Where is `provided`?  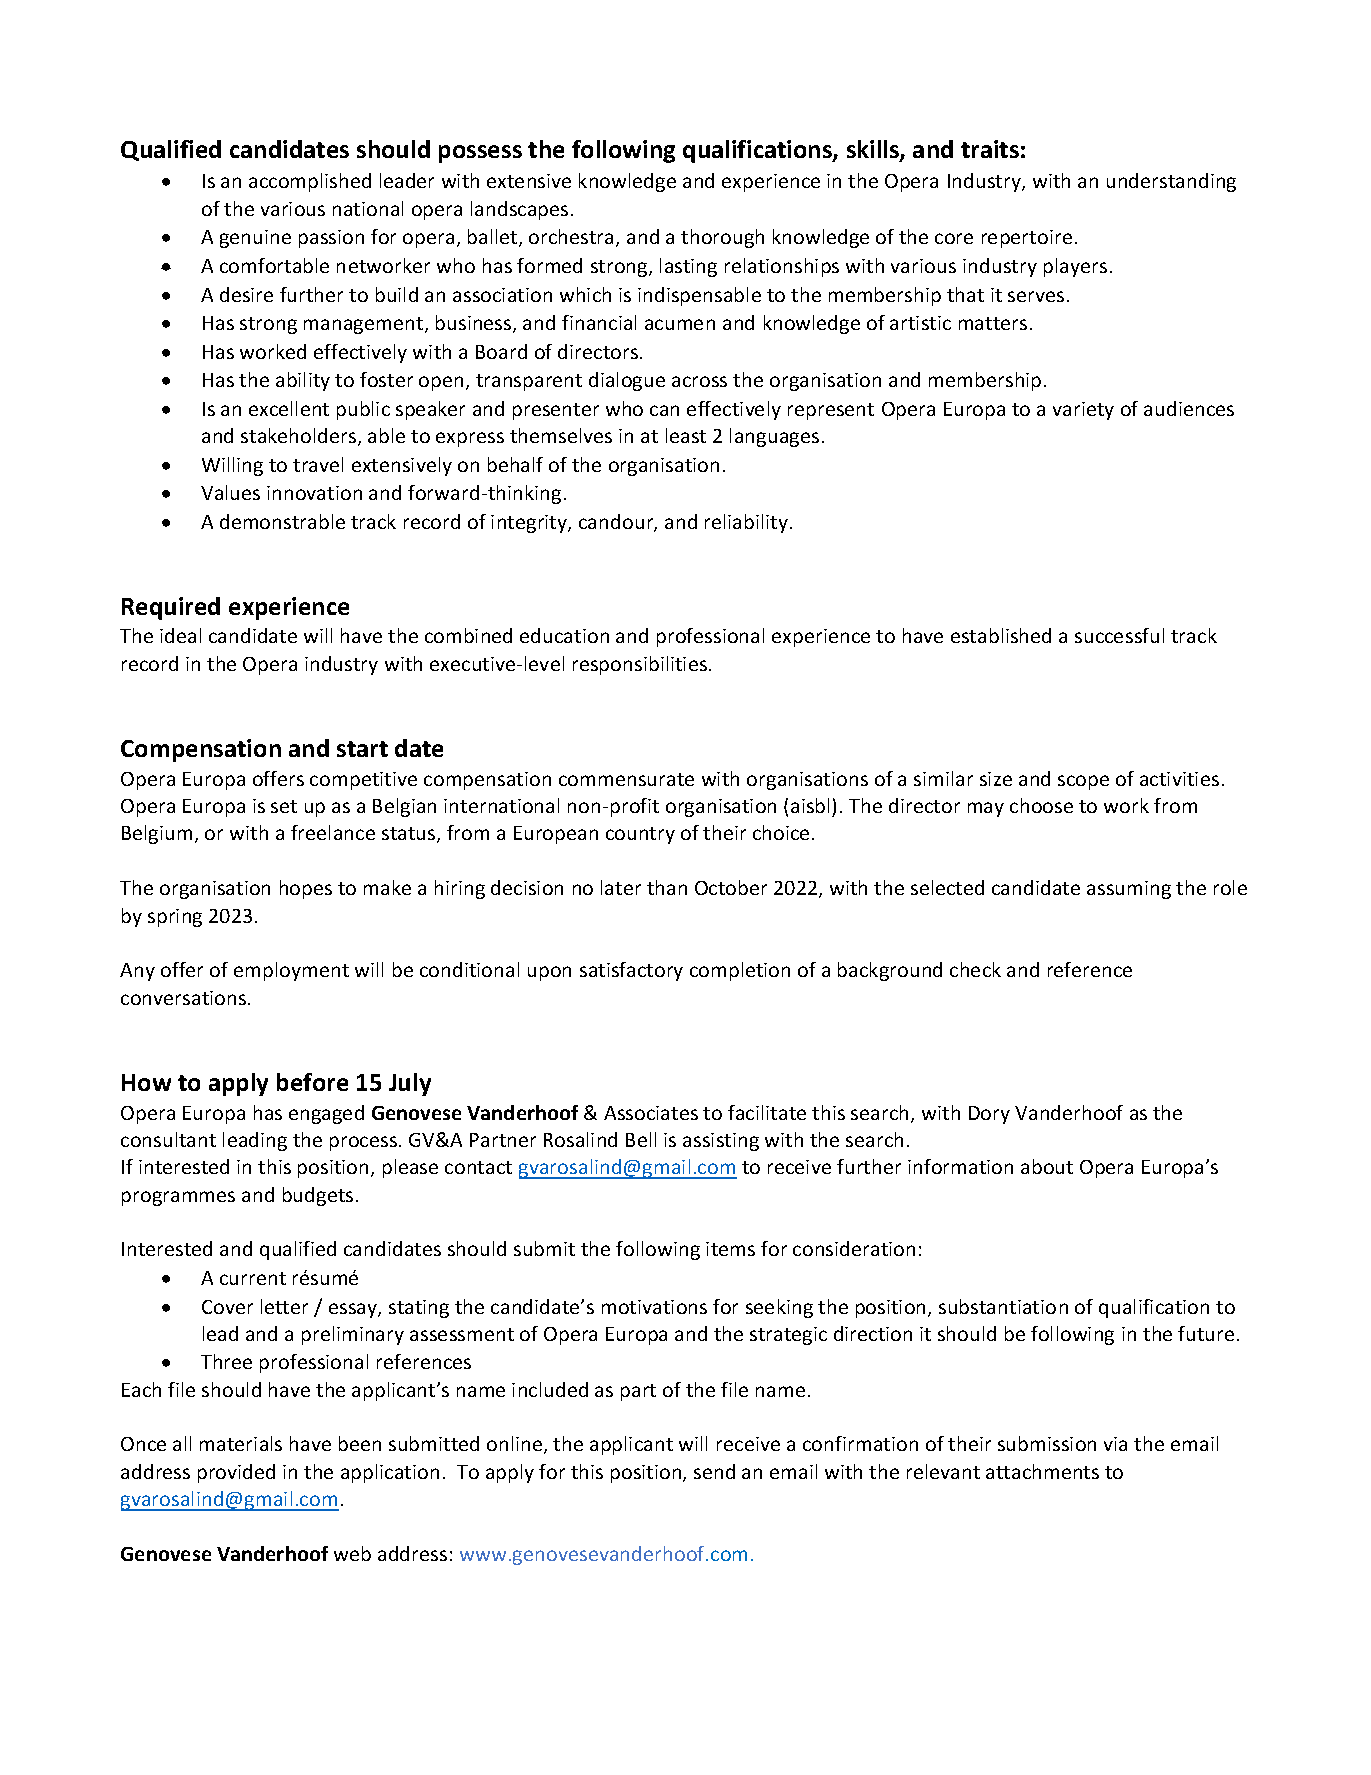 provided is located at coordinates (236, 1473).
